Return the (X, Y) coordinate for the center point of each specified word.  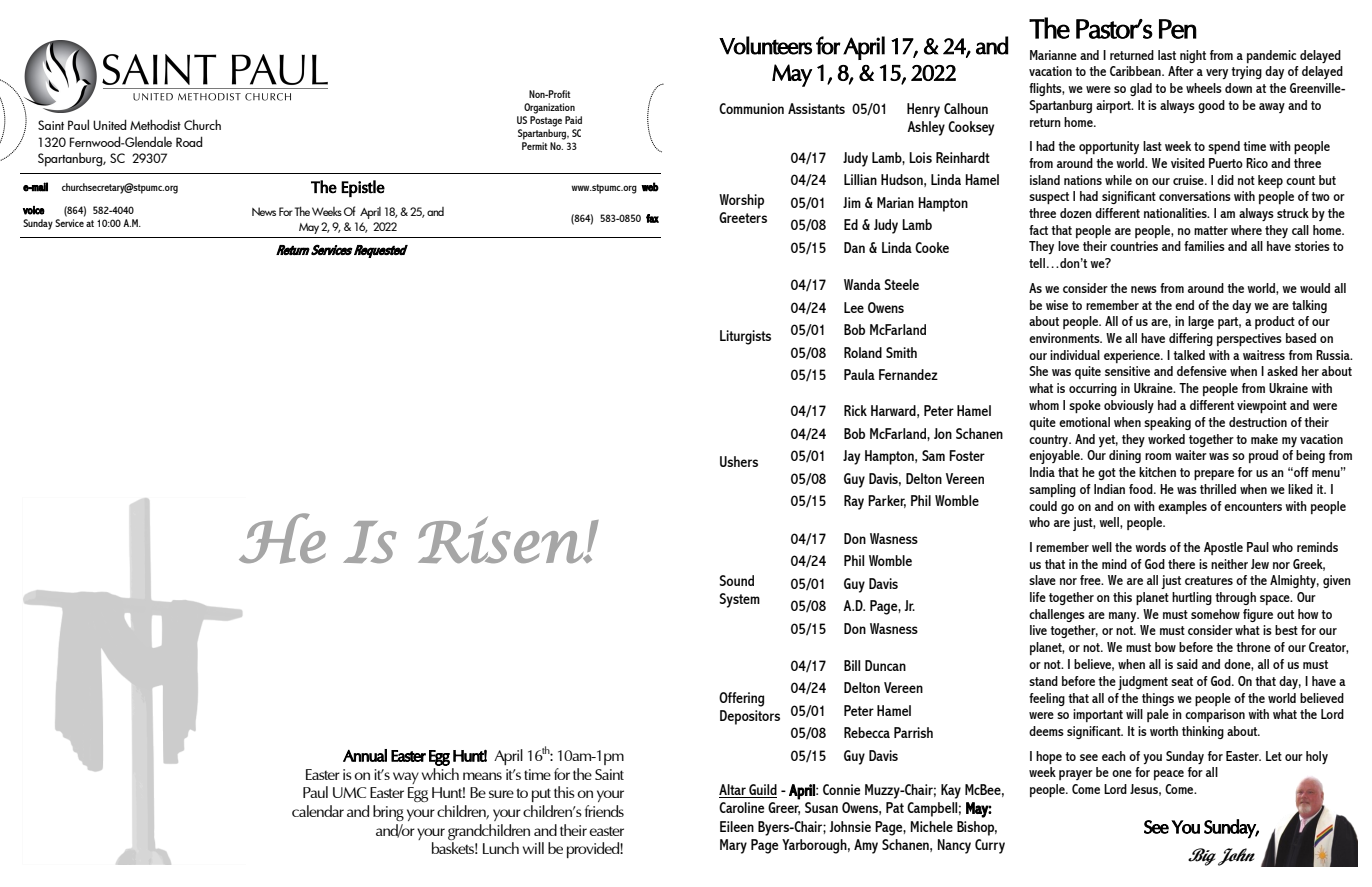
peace (1169, 775)
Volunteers (765, 45)
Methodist (155, 124)
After (1181, 71)
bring (388, 813)
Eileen (737, 826)
